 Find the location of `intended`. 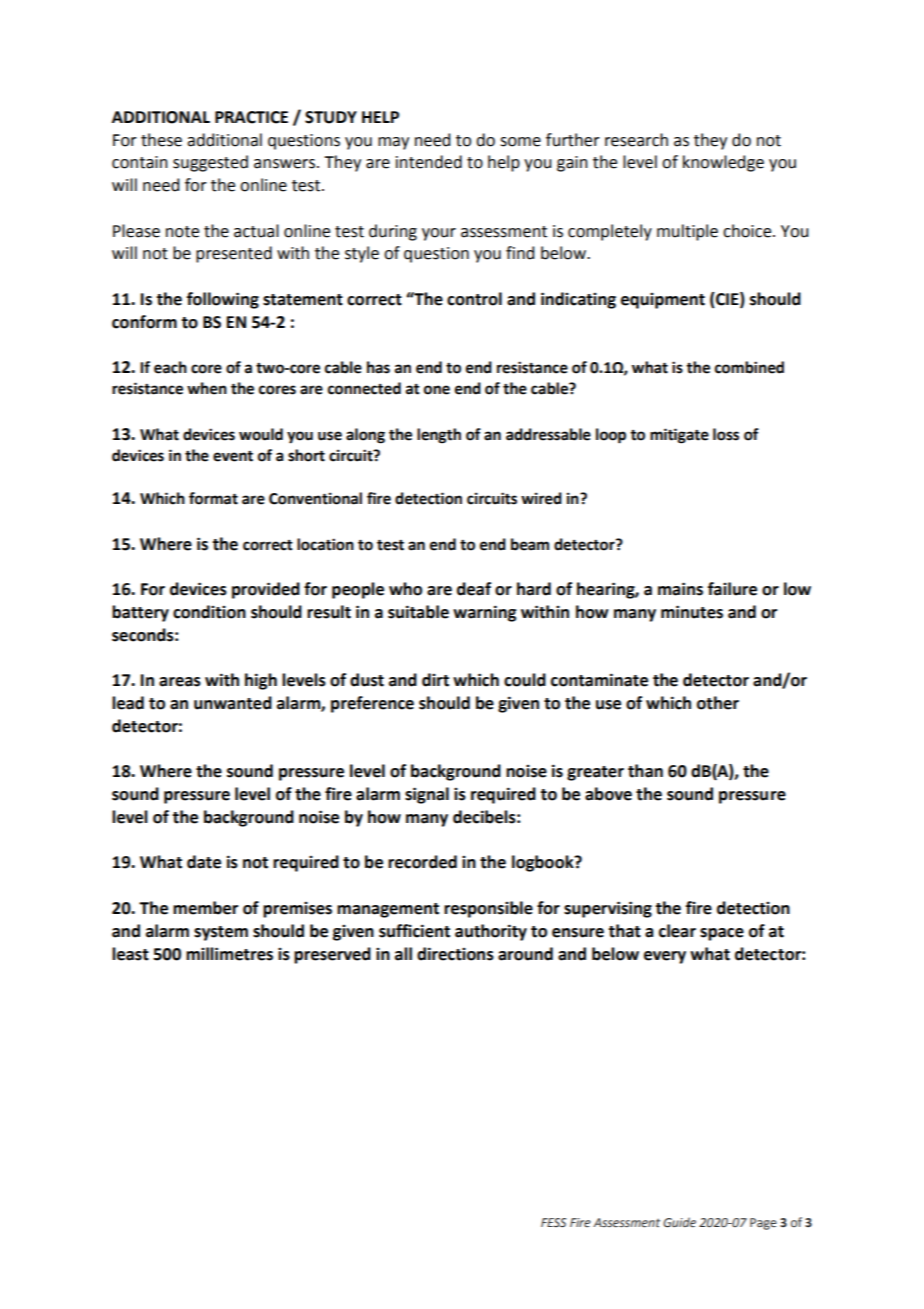

intended is located at coordinates (429, 162).
